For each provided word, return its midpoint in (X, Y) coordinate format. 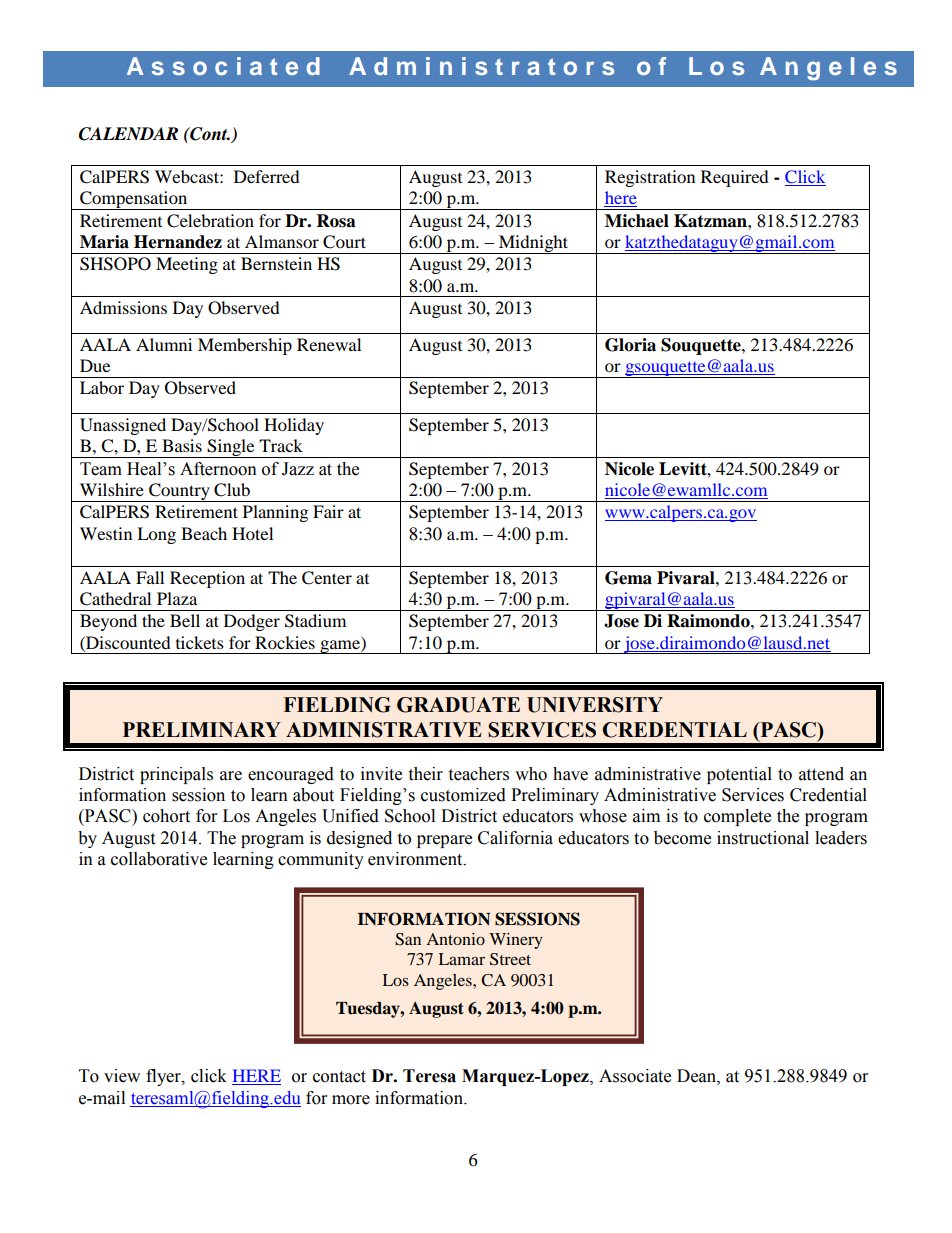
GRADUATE (458, 705)
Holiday (294, 426)
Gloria (630, 345)
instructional (763, 838)
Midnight (533, 244)
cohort (166, 816)
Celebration (210, 221)
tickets (200, 642)
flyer (164, 1077)
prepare (444, 841)
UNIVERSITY (595, 705)
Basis (182, 445)
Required (735, 178)
